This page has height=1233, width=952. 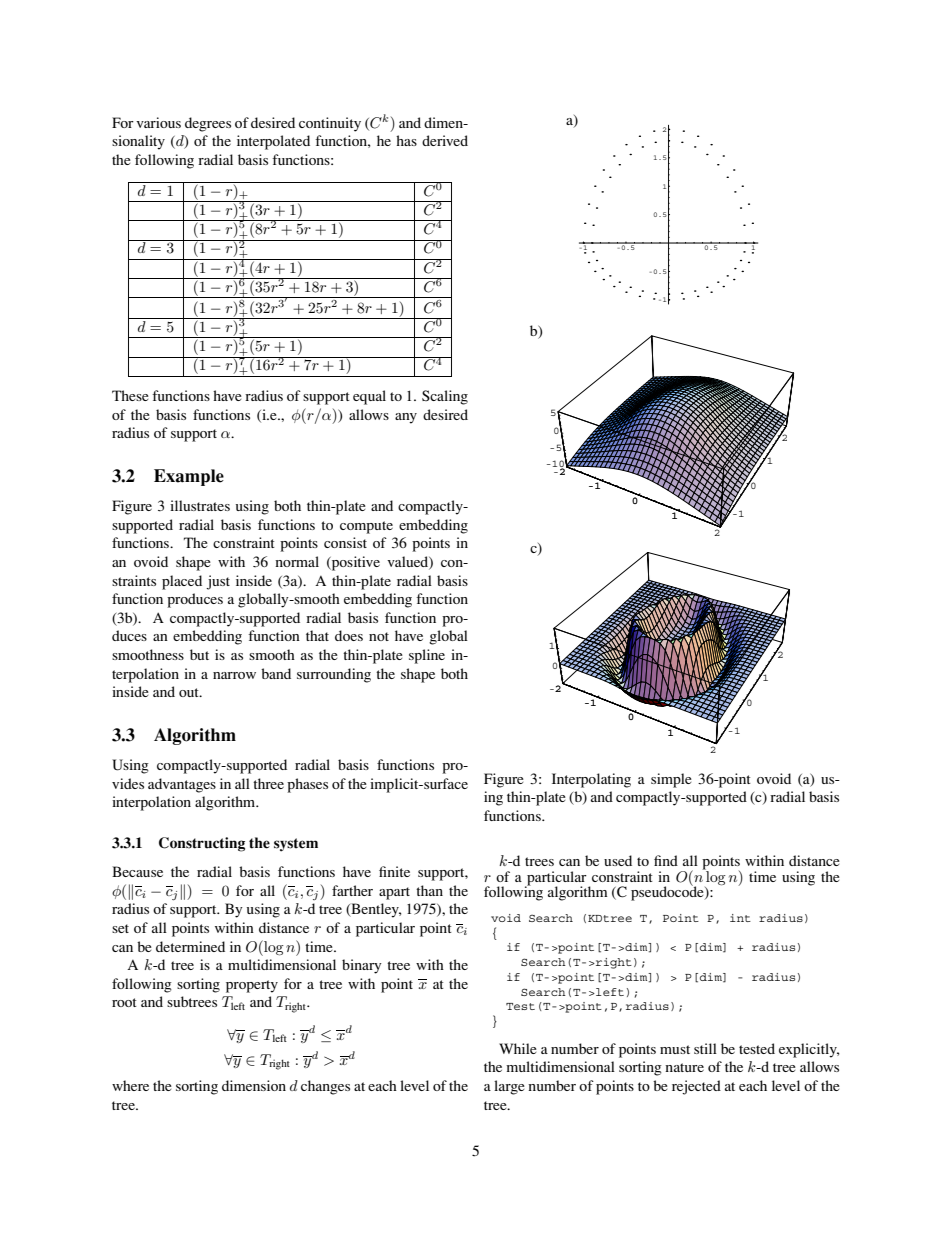 What do you see at coordinates (330, 124) in the page?
I see `continuity` at bounding box center [330, 124].
